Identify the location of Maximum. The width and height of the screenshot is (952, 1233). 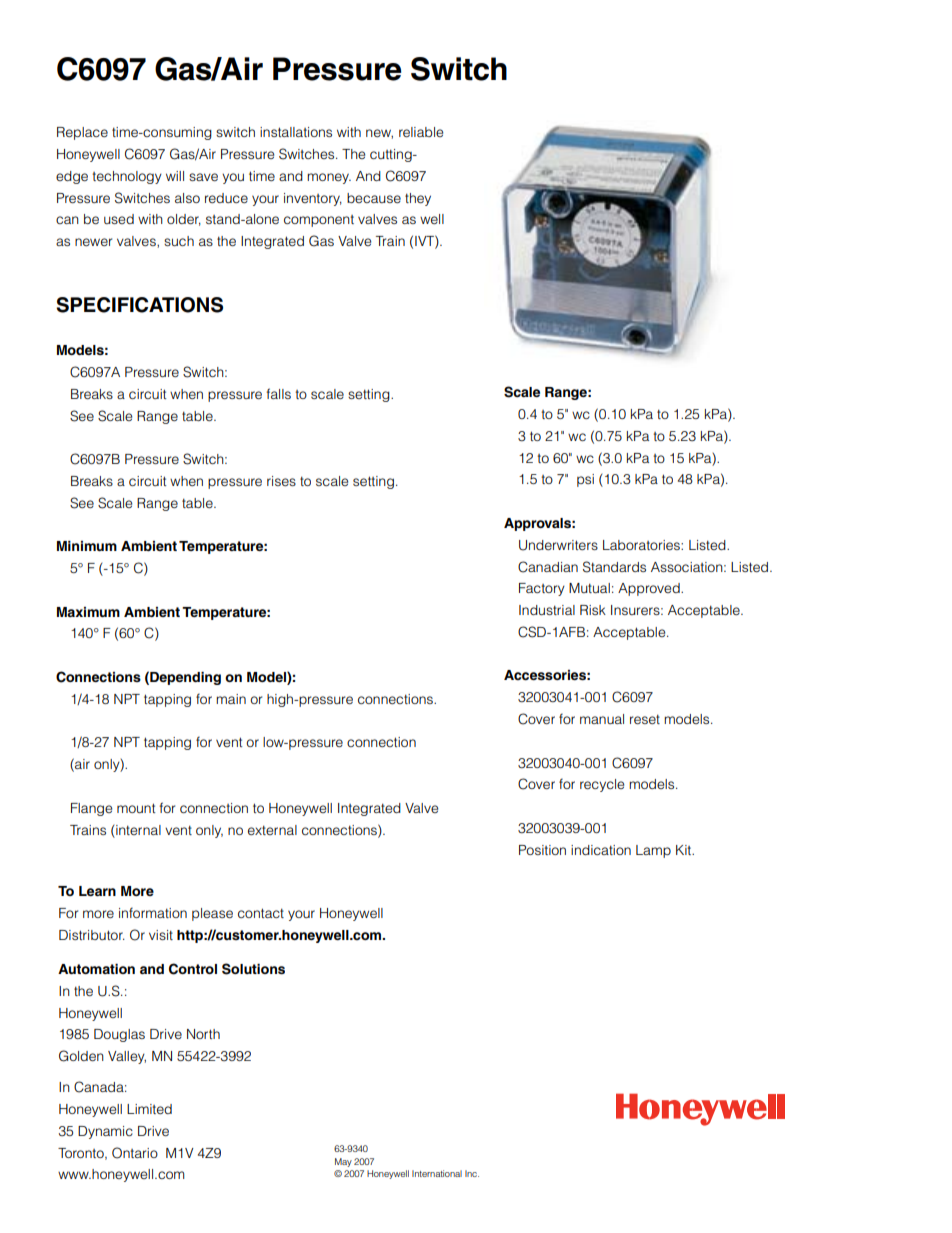
(88, 612).
